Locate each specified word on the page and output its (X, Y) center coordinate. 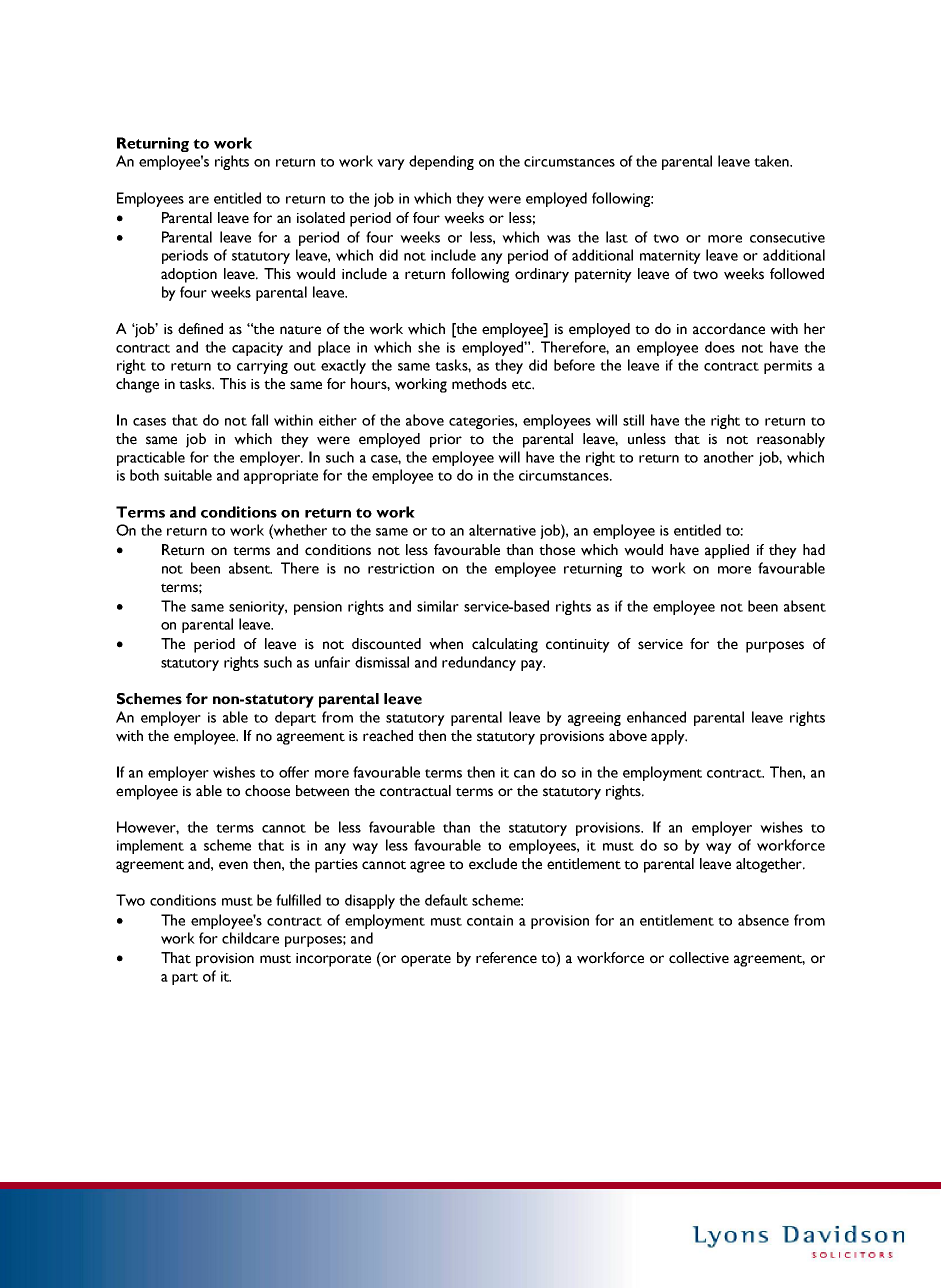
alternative (502, 530)
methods (479, 384)
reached (388, 736)
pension (318, 608)
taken (772, 161)
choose (267, 791)
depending (441, 162)
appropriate (281, 477)
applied (727, 551)
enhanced (656, 717)
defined (200, 329)
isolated (321, 218)
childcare (250, 938)
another (729, 457)
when (446, 644)
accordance (729, 329)
